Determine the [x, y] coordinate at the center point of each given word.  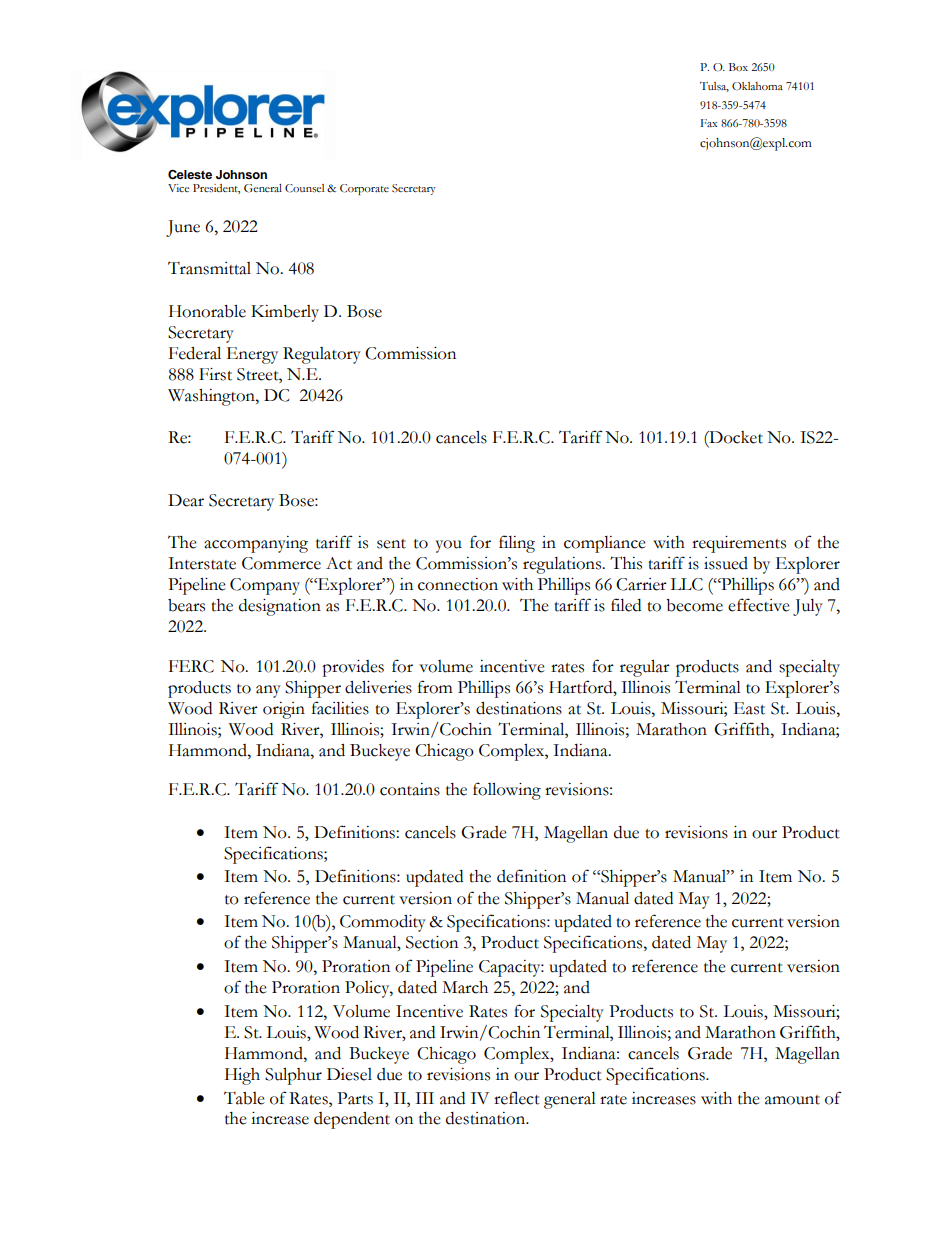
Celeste [190, 174]
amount [792, 1100]
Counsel [304, 188]
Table [244, 1098]
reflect [517, 1098]
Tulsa [714, 87]
